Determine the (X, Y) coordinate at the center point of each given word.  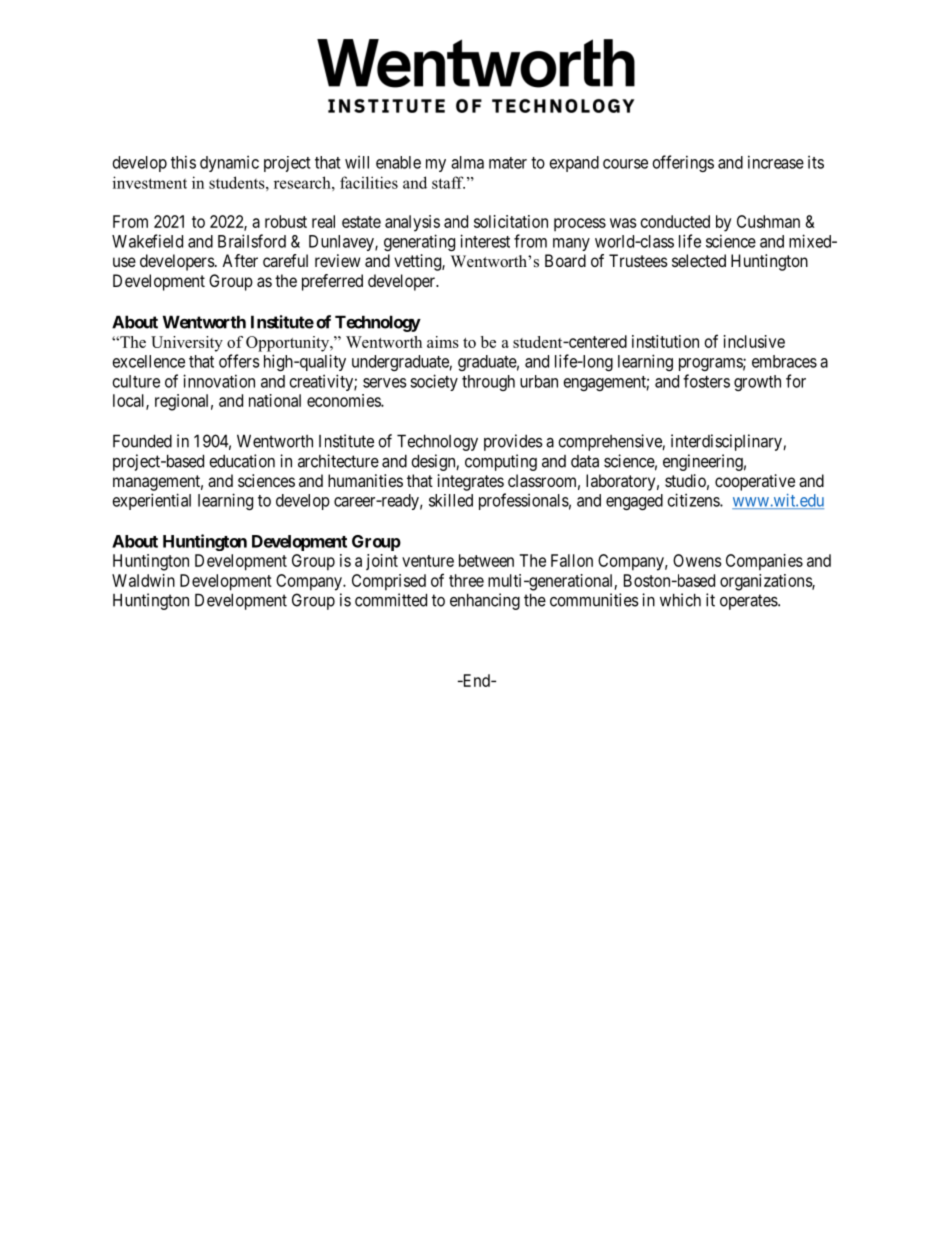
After (240, 260)
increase (776, 162)
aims (443, 342)
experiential (152, 501)
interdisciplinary (727, 442)
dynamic (229, 164)
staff (448, 182)
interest (485, 241)
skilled (451, 500)
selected (699, 260)
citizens (694, 500)
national (275, 400)
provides (513, 442)
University (187, 344)
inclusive (754, 341)
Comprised (389, 582)
